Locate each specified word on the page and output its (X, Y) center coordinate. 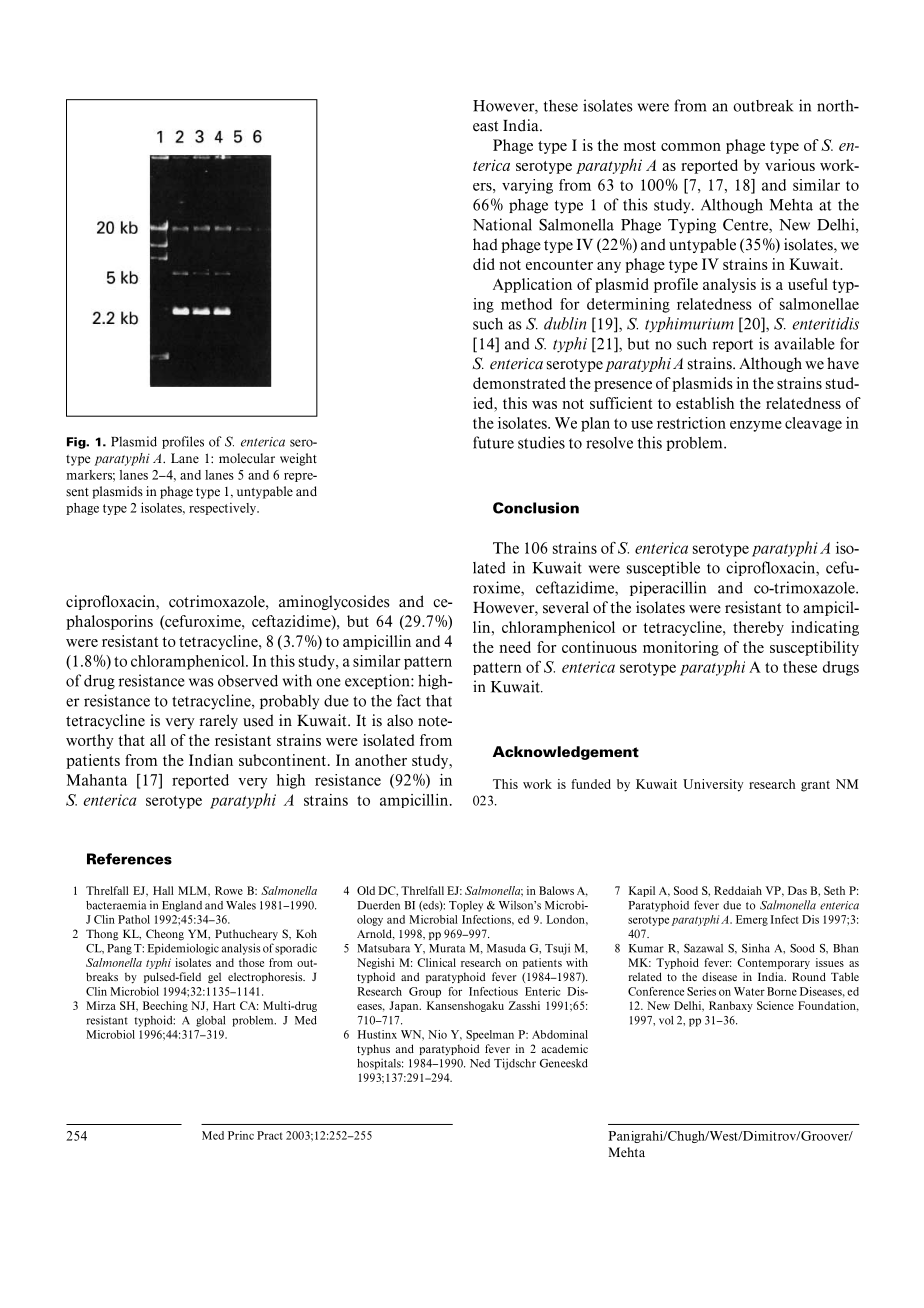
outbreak (763, 106)
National (502, 224)
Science (775, 1005)
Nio (437, 1034)
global (210, 1021)
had (485, 244)
